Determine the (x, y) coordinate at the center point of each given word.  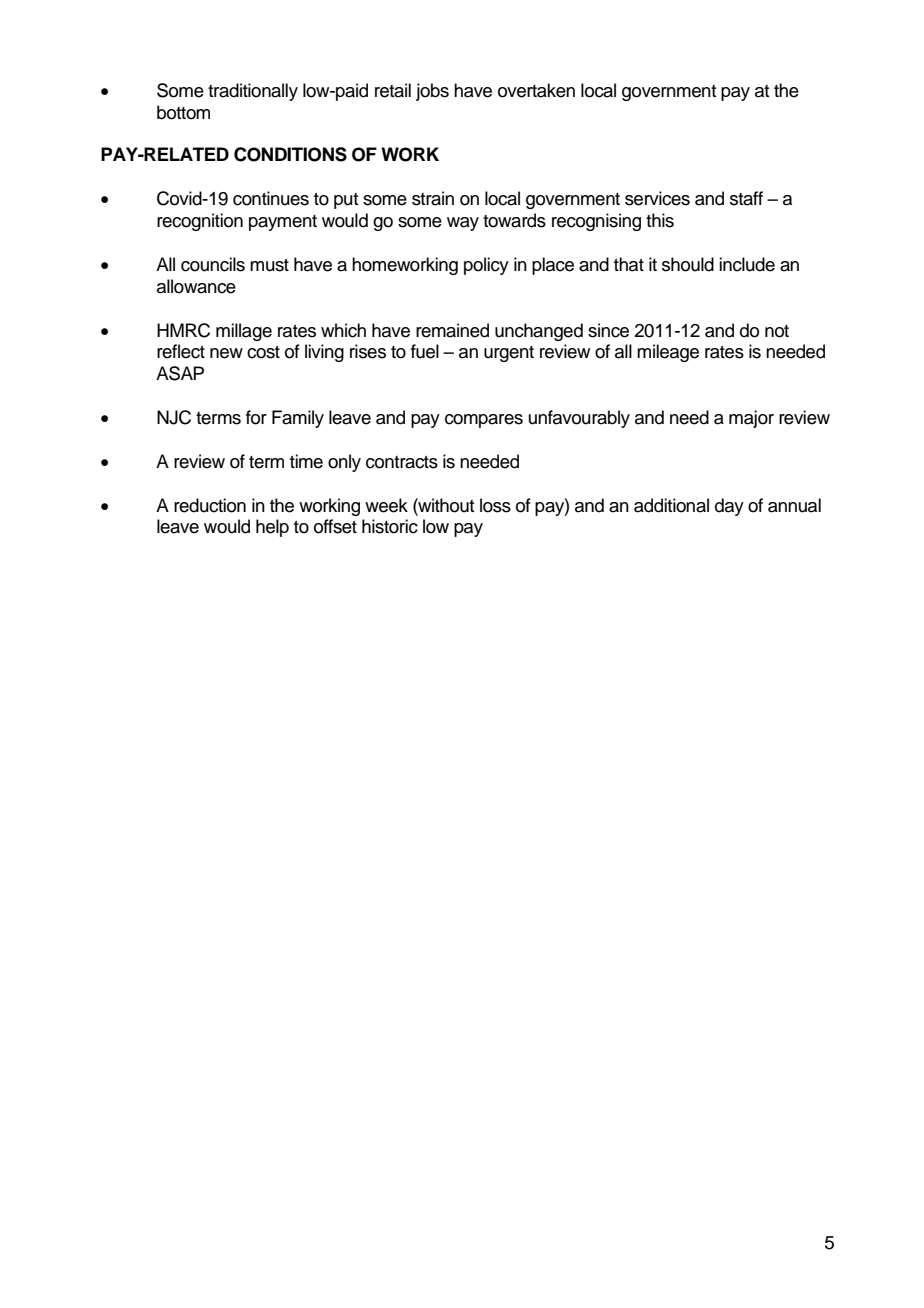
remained (452, 330)
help (272, 528)
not (777, 331)
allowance (196, 286)
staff (746, 198)
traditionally (253, 92)
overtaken (536, 90)
